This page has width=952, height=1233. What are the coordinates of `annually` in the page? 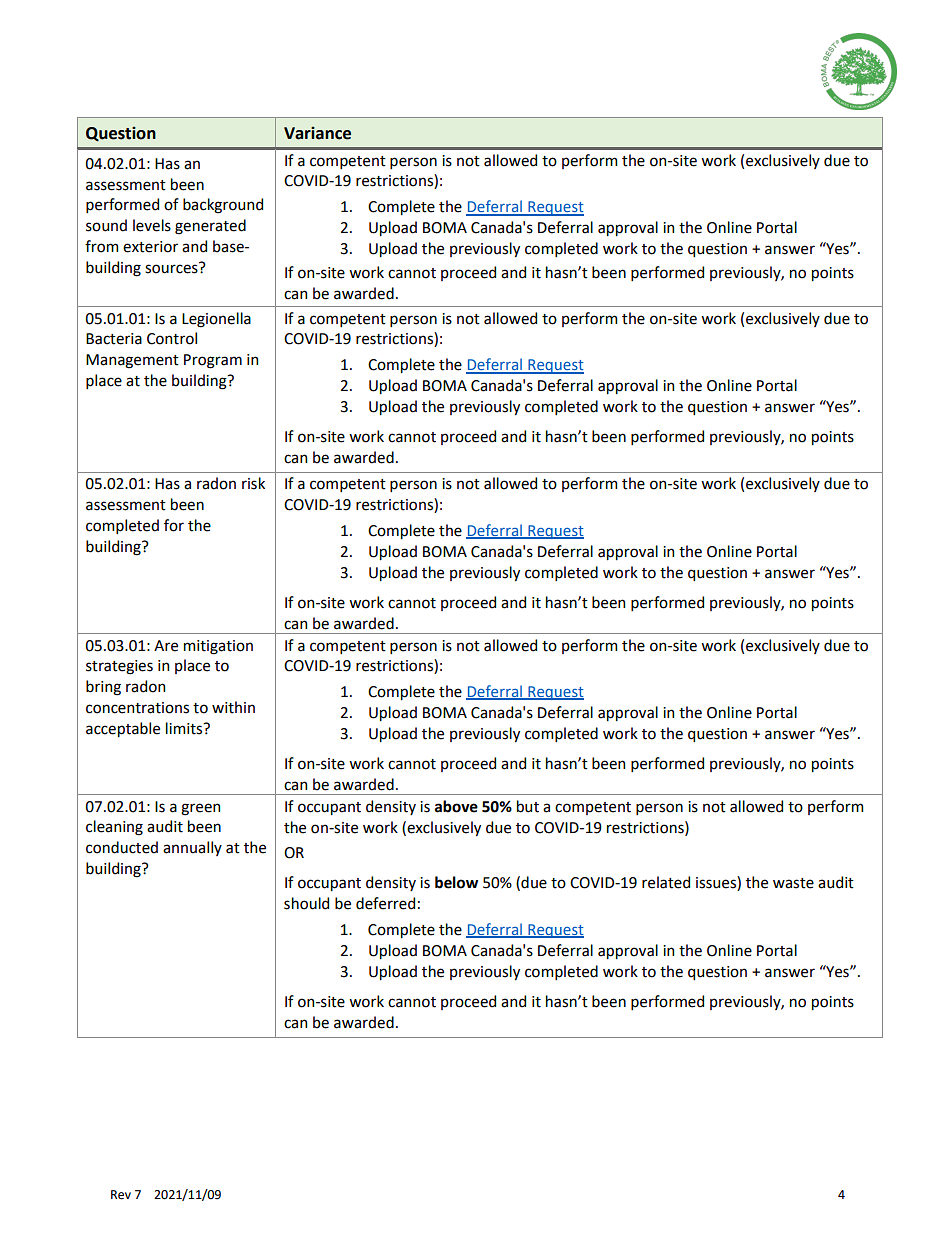 It's located at (192, 848).
